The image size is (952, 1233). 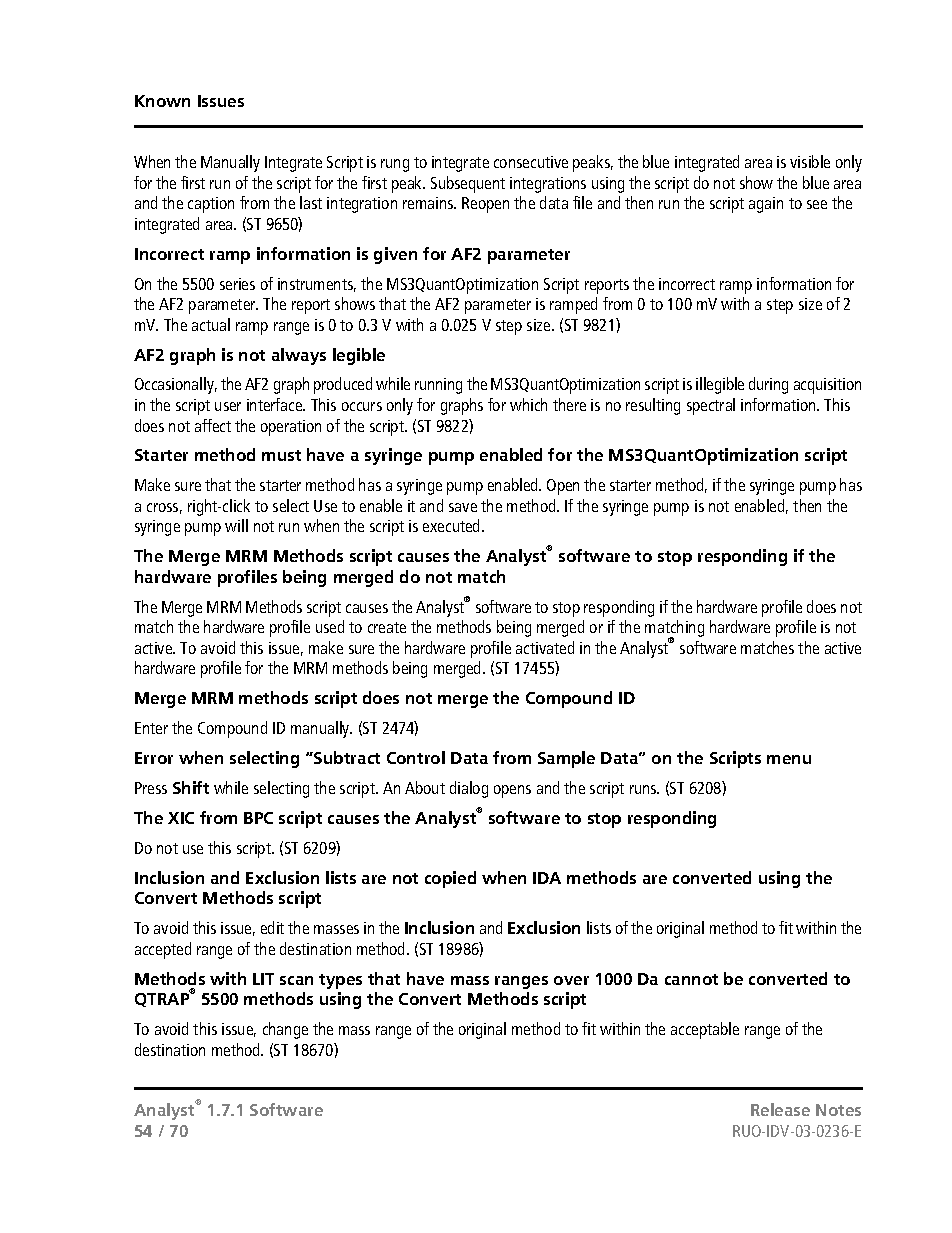 What do you see at coordinates (285, 1030) in the image?
I see `change` at bounding box center [285, 1030].
